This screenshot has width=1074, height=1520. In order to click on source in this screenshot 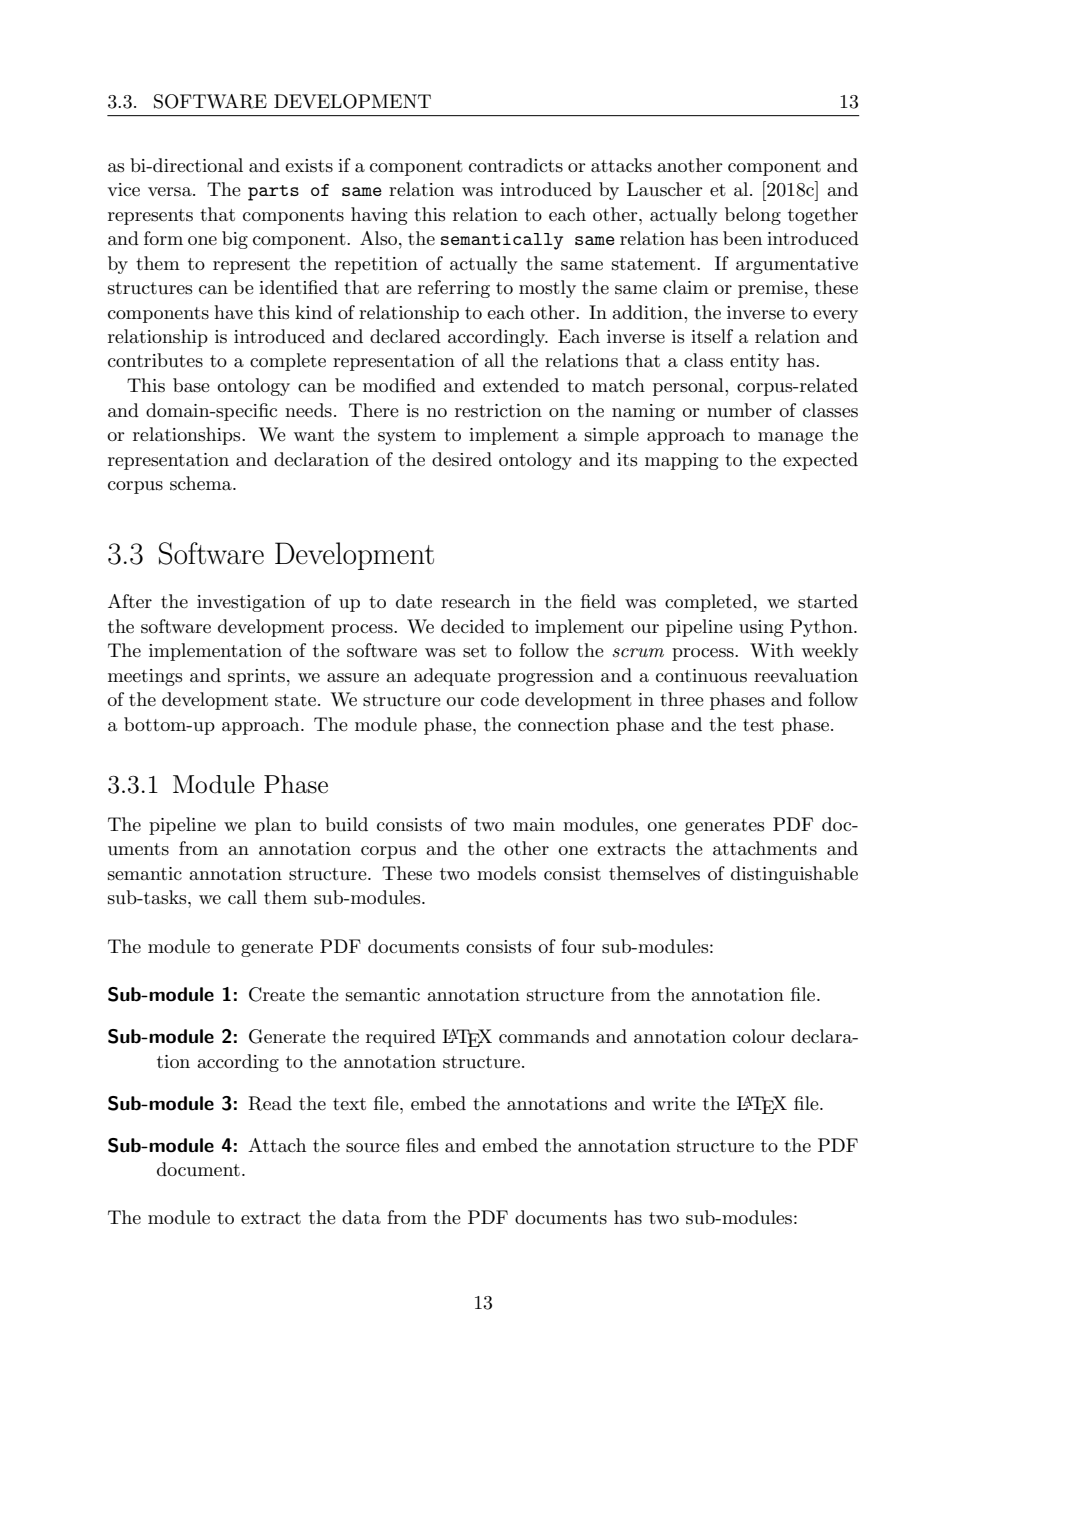, I will do `click(373, 1148)`.
